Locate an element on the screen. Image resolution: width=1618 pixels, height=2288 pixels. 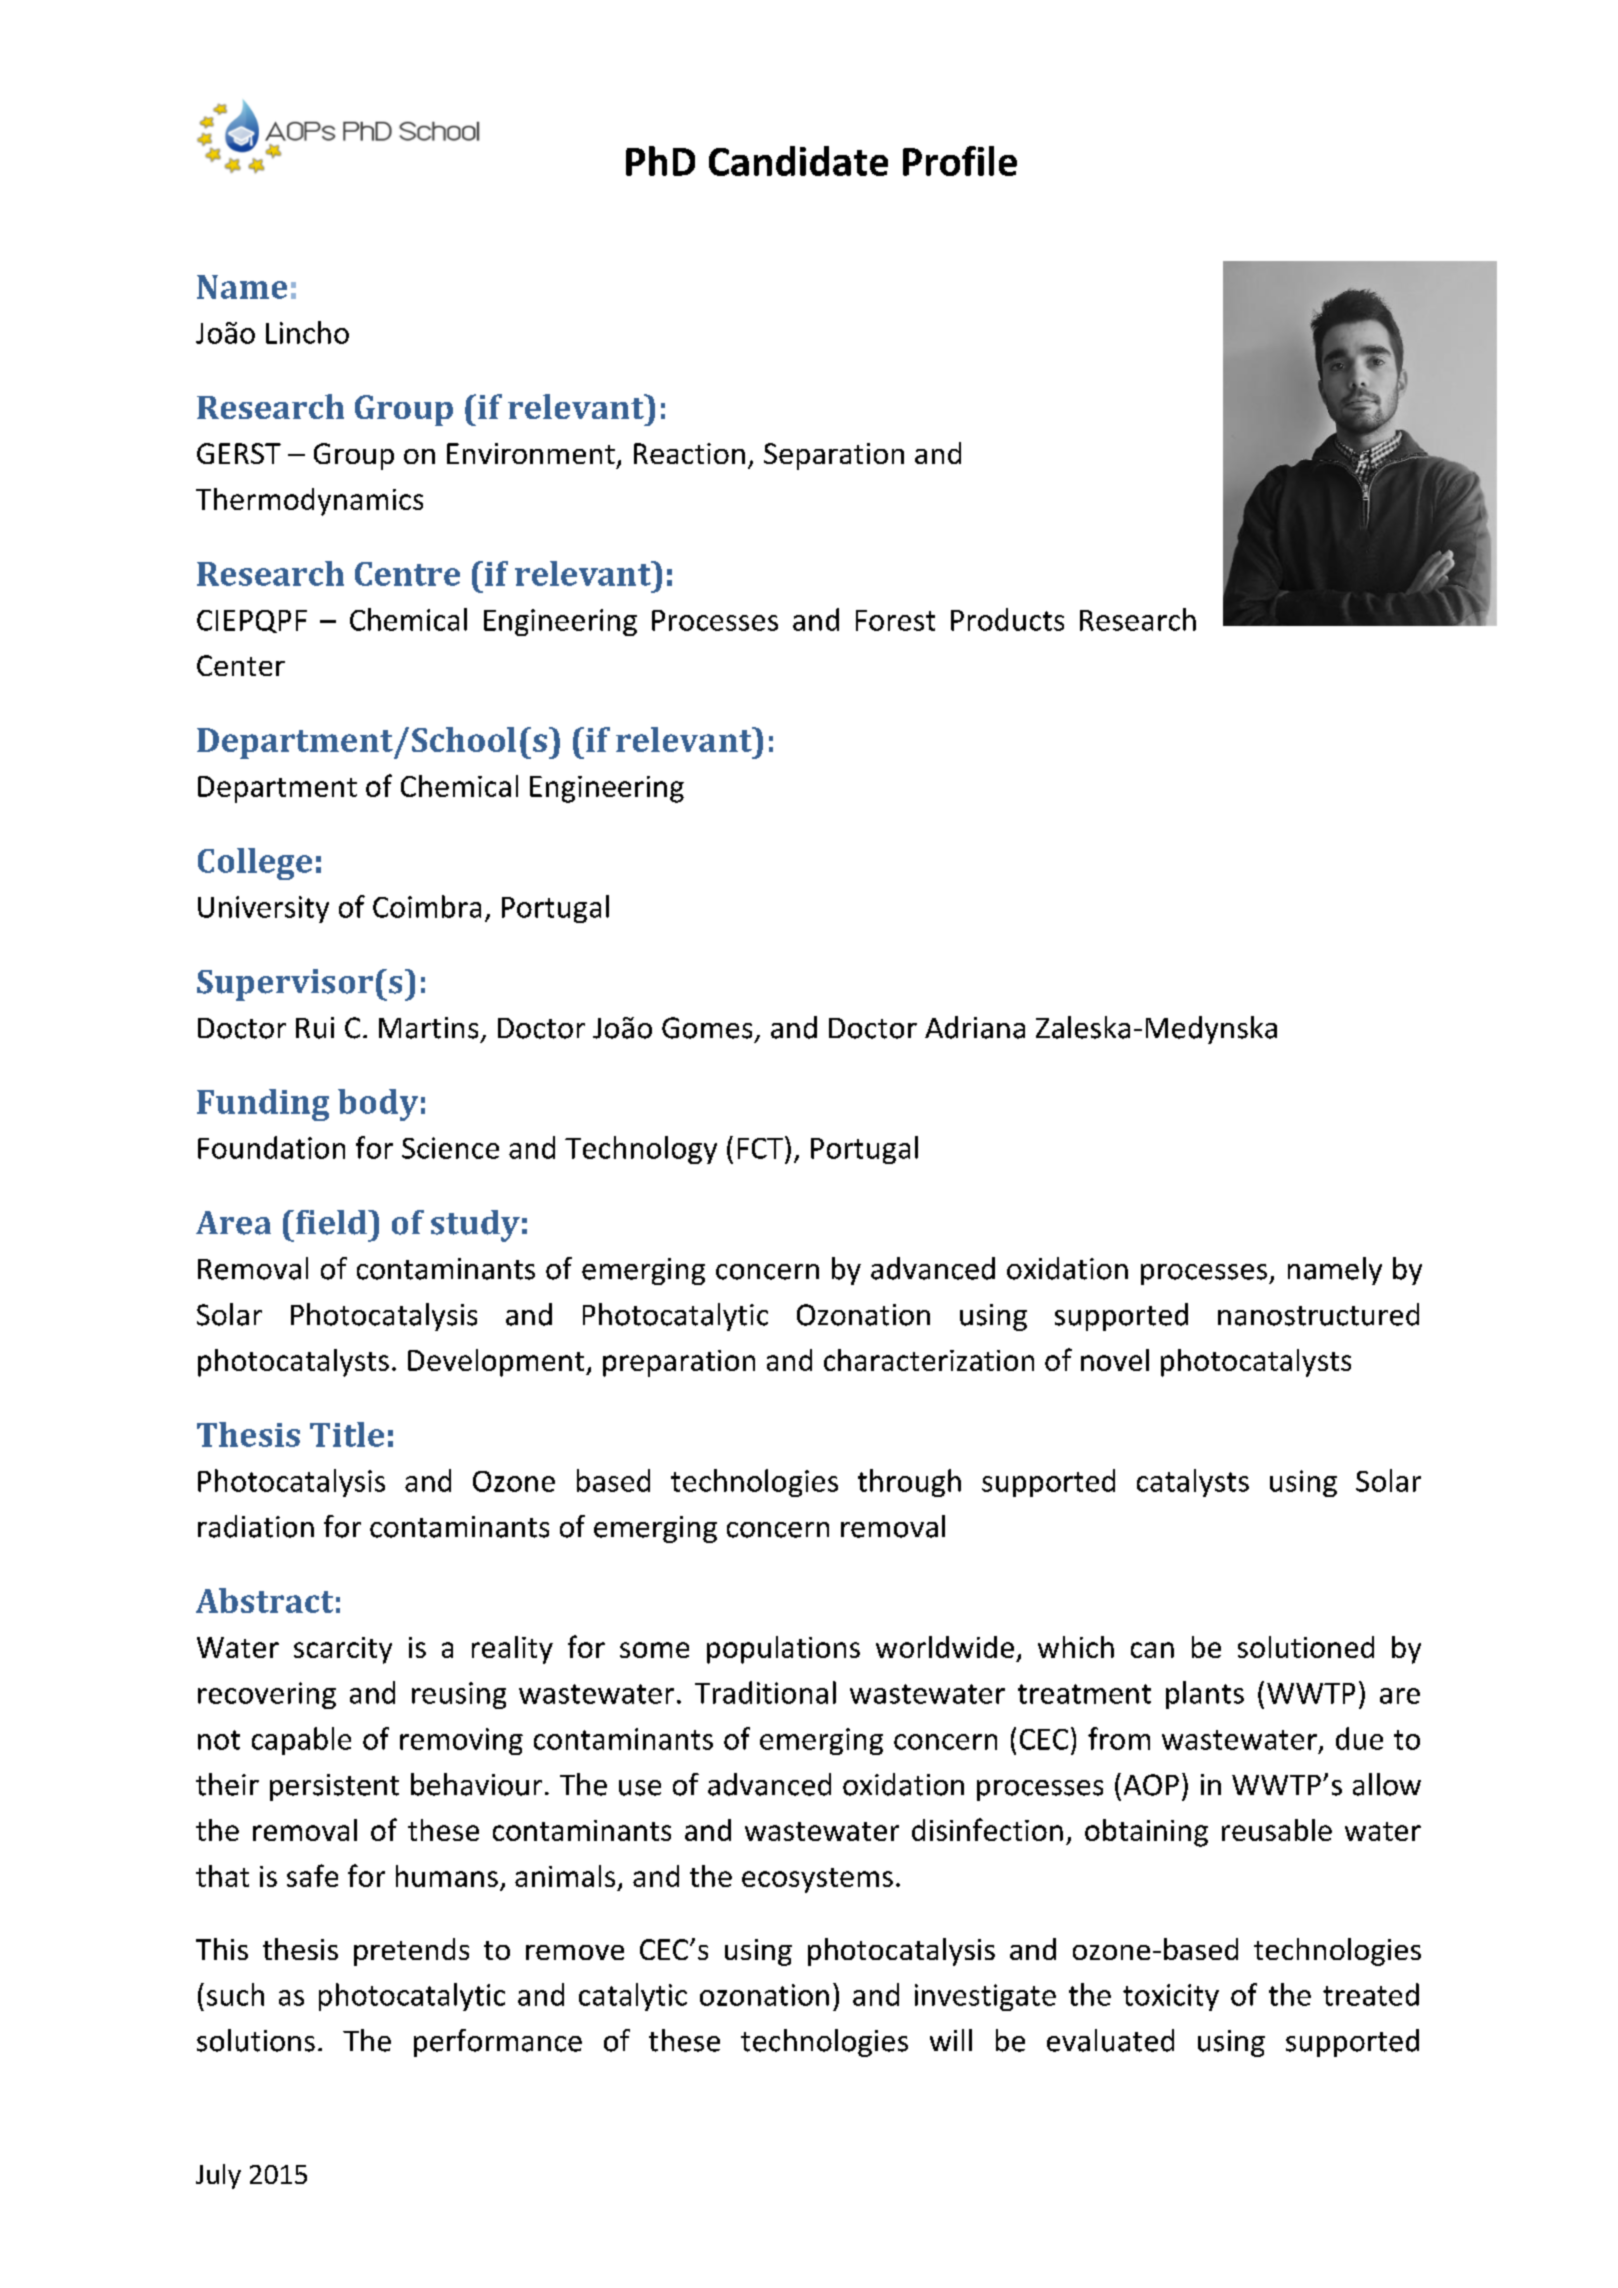
novel is located at coordinates (1115, 1360).
